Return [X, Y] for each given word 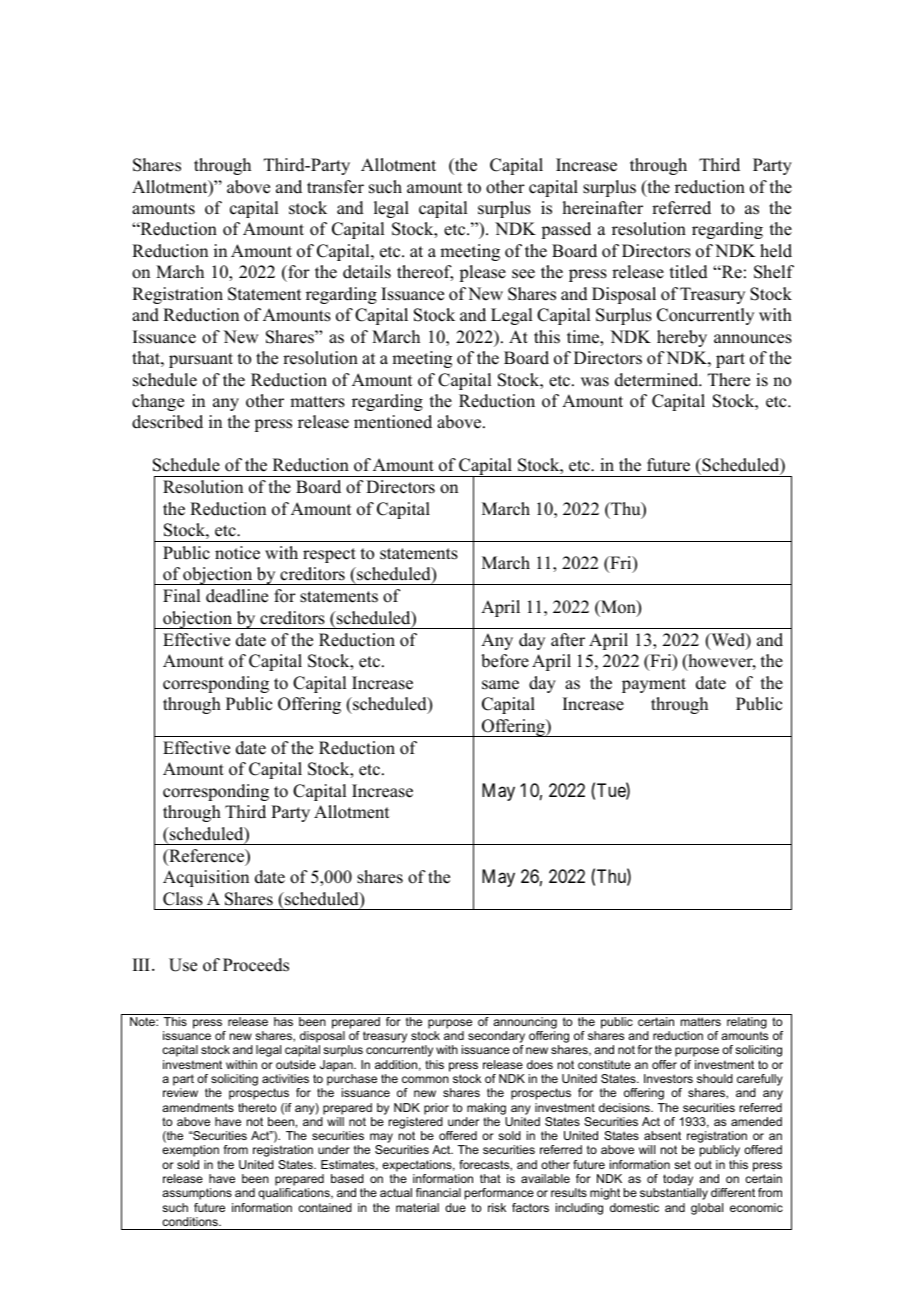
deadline [237, 596]
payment [654, 685]
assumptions [197, 1194]
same [500, 685]
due [455, 1207]
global [707, 1209]
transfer [335, 187]
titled [689, 272]
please [482, 273]
